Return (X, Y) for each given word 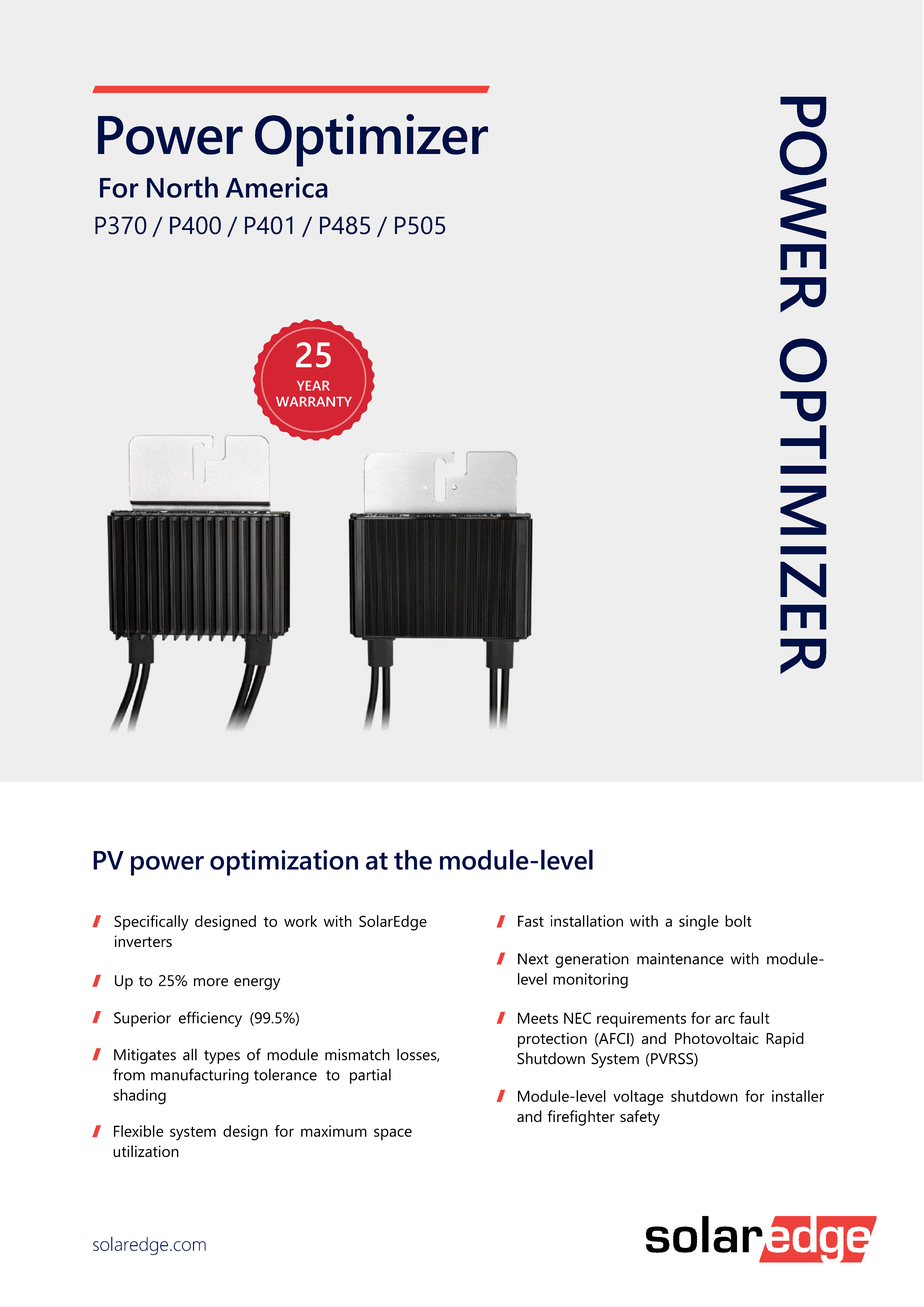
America (277, 187)
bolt (738, 921)
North (182, 187)
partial (370, 1076)
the (413, 860)
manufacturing (200, 1076)
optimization (284, 863)
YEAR (313, 386)
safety (640, 1118)
